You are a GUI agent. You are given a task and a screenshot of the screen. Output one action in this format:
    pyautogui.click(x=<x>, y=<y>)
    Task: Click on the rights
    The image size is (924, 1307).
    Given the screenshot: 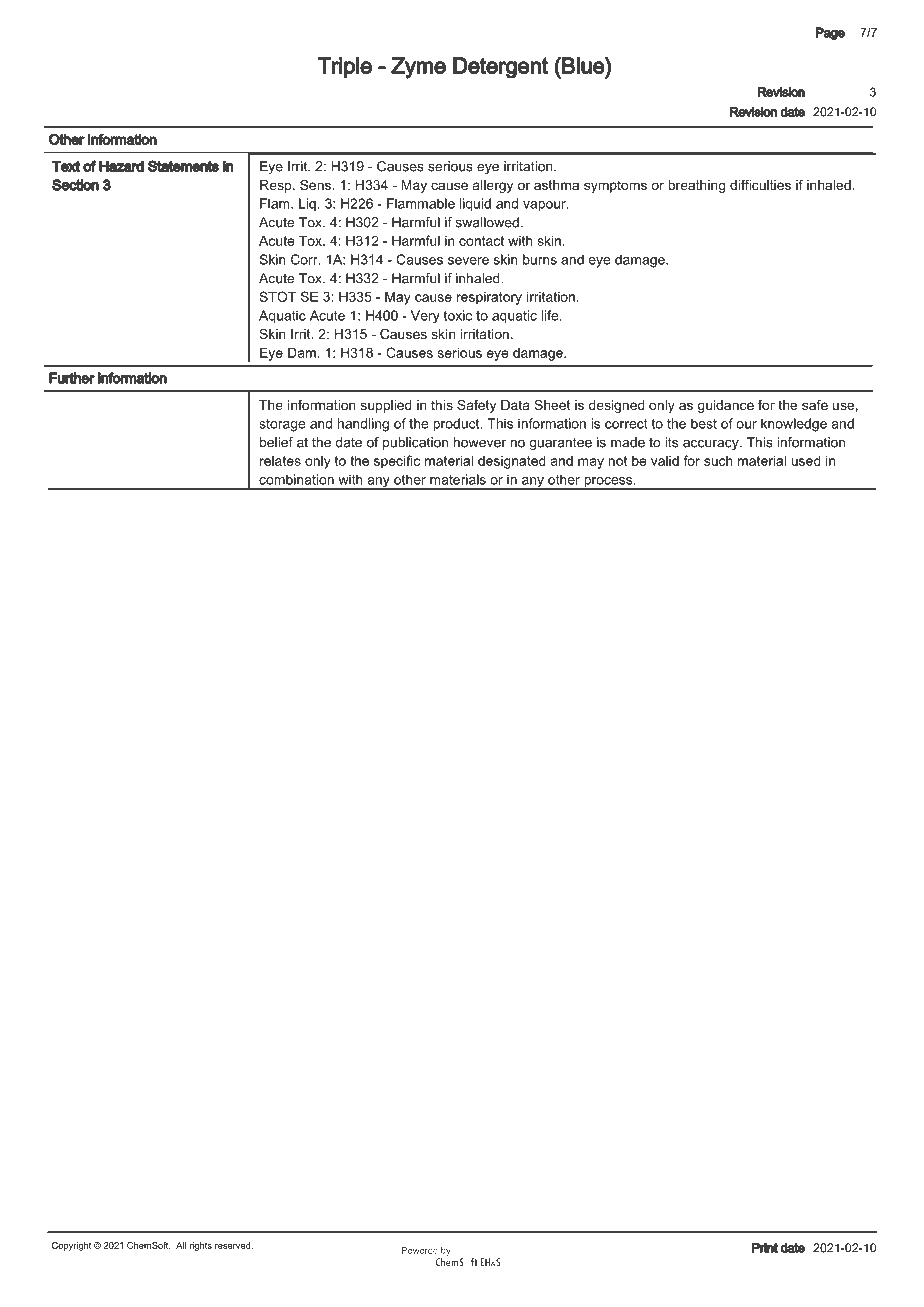 What is the action you would take?
    pyautogui.click(x=201, y=1246)
